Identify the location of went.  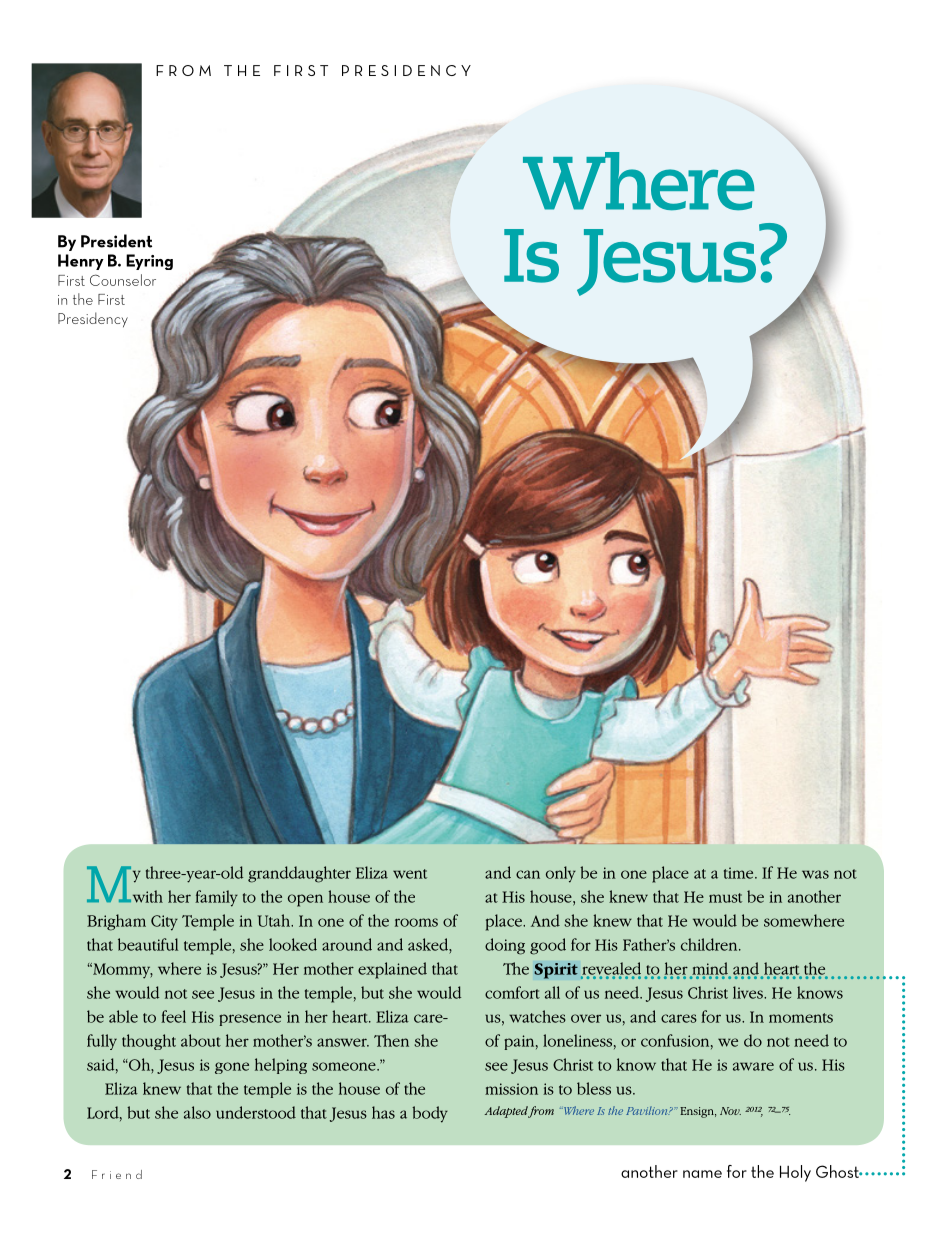
(410, 874).
